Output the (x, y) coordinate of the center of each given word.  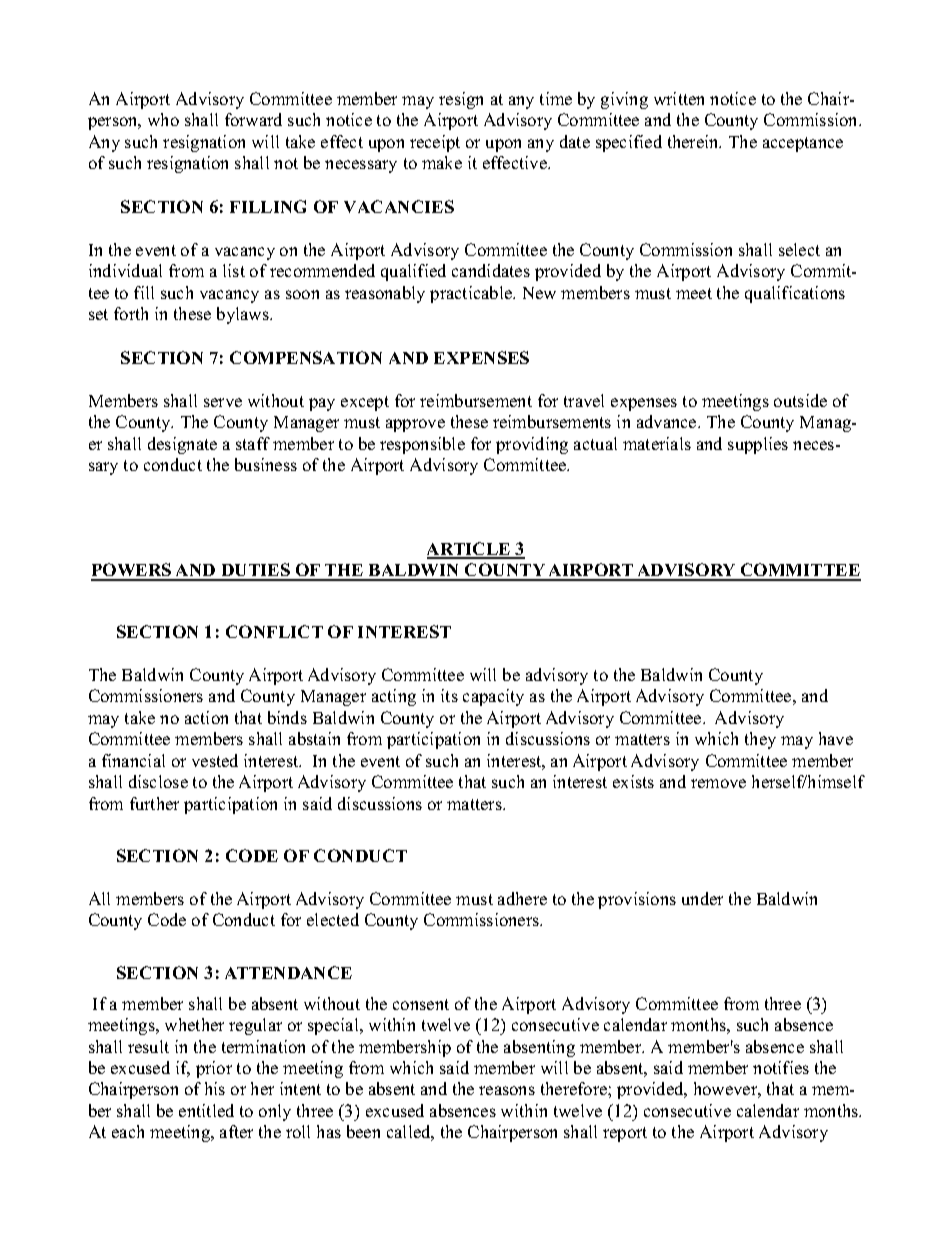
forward (253, 119)
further (154, 803)
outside (800, 400)
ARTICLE (470, 550)
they (760, 740)
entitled (206, 1110)
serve (223, 402)
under (702, 898)
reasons (507, 1090)
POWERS (132, 571)
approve (415, 425)
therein (694, 141)
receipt (435, 143)
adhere (522, 898)
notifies (781, 1067)
